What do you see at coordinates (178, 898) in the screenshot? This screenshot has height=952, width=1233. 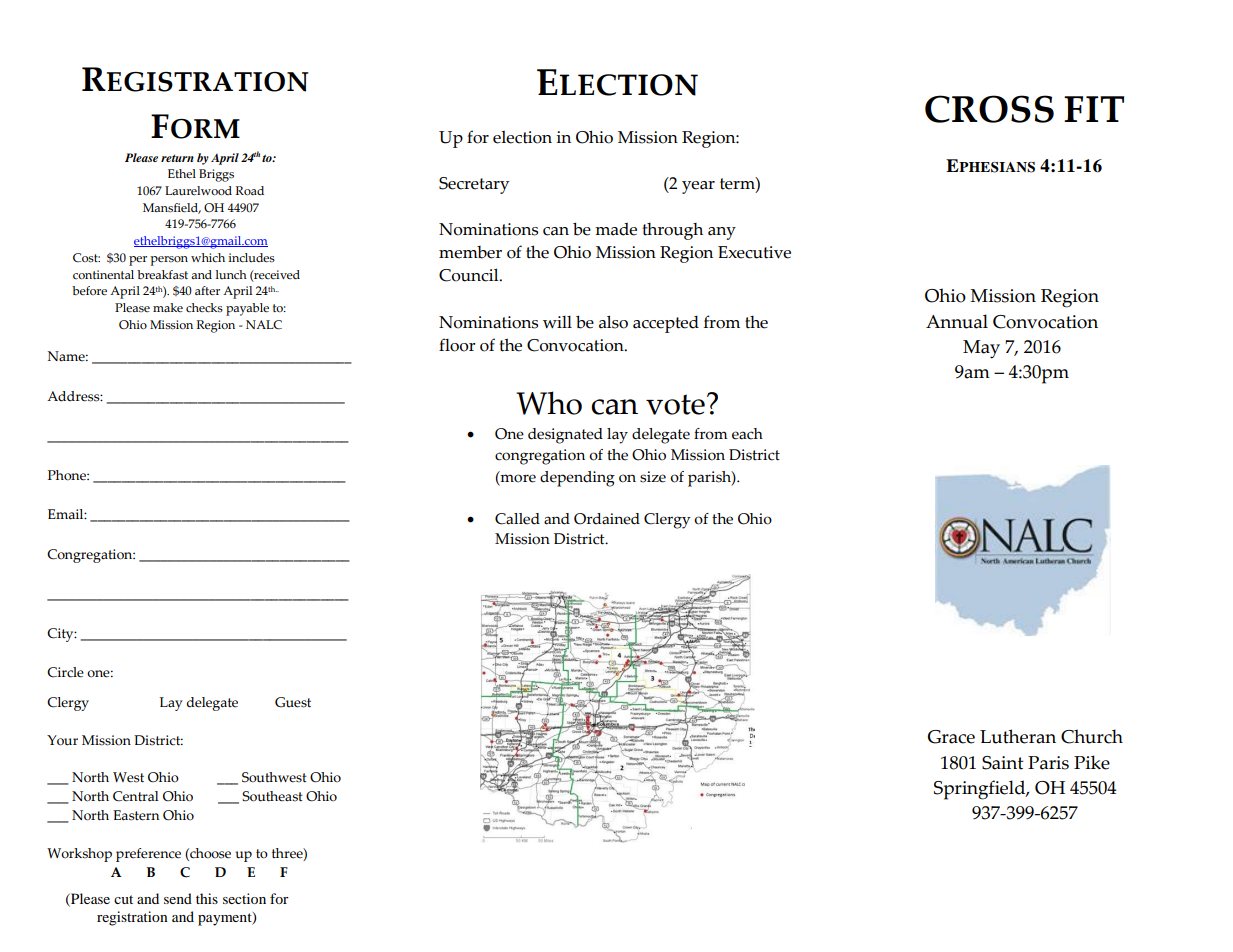 I see `send` at bounding box center [178, 898].
